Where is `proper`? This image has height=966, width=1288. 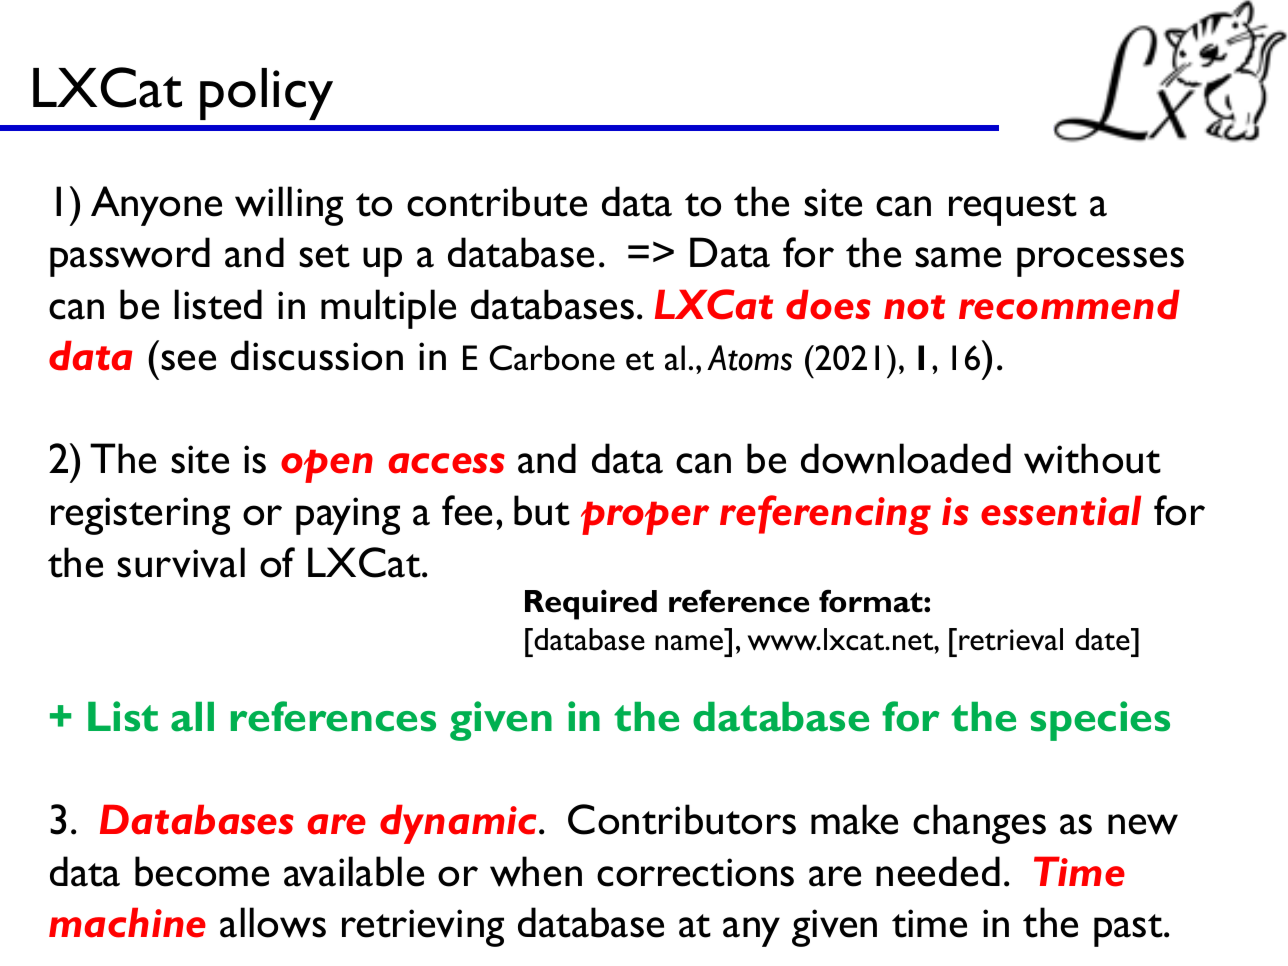
proper is located at coordinates (645, 518).
